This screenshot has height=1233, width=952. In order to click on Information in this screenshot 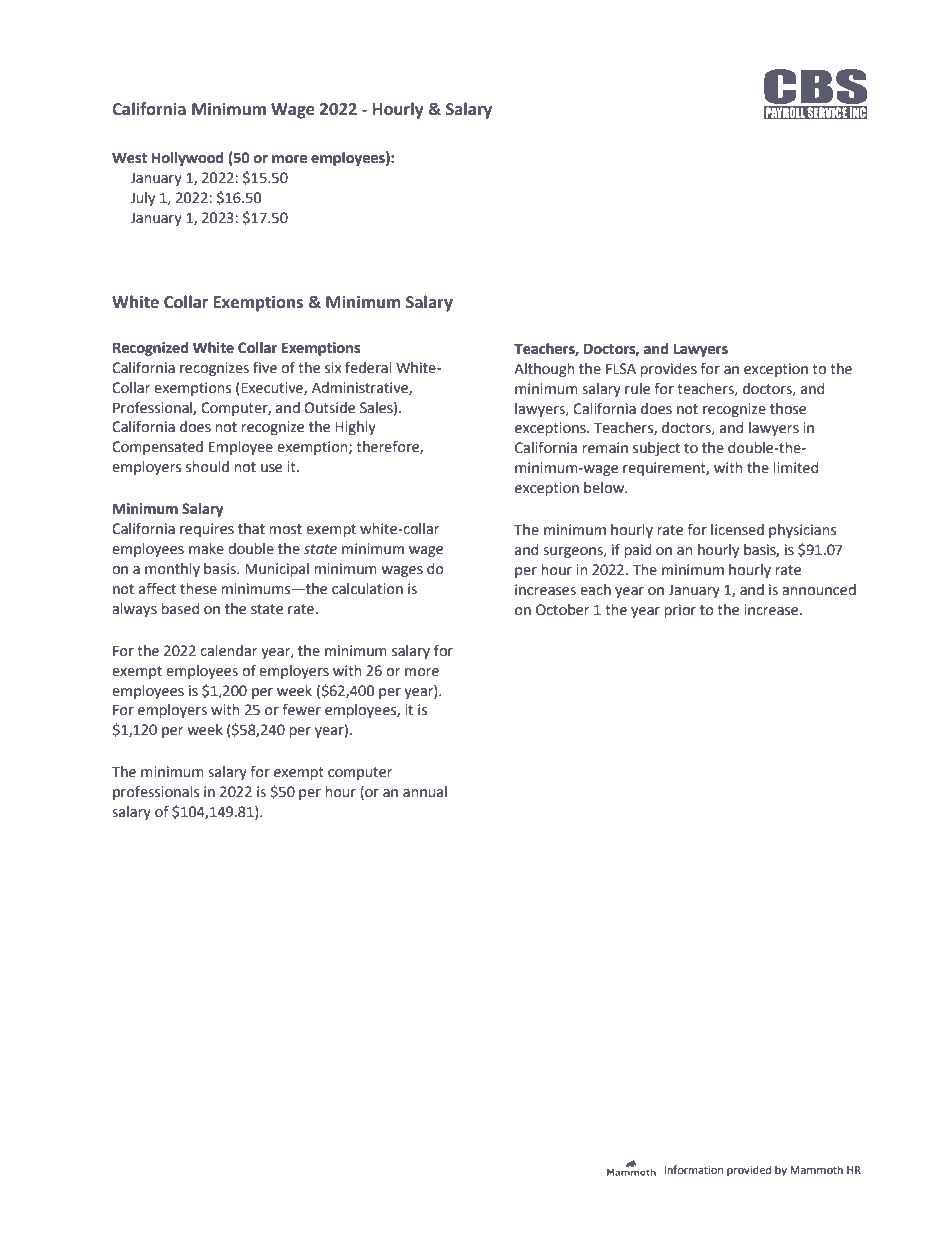, I will do `click(693, 1169)`.
